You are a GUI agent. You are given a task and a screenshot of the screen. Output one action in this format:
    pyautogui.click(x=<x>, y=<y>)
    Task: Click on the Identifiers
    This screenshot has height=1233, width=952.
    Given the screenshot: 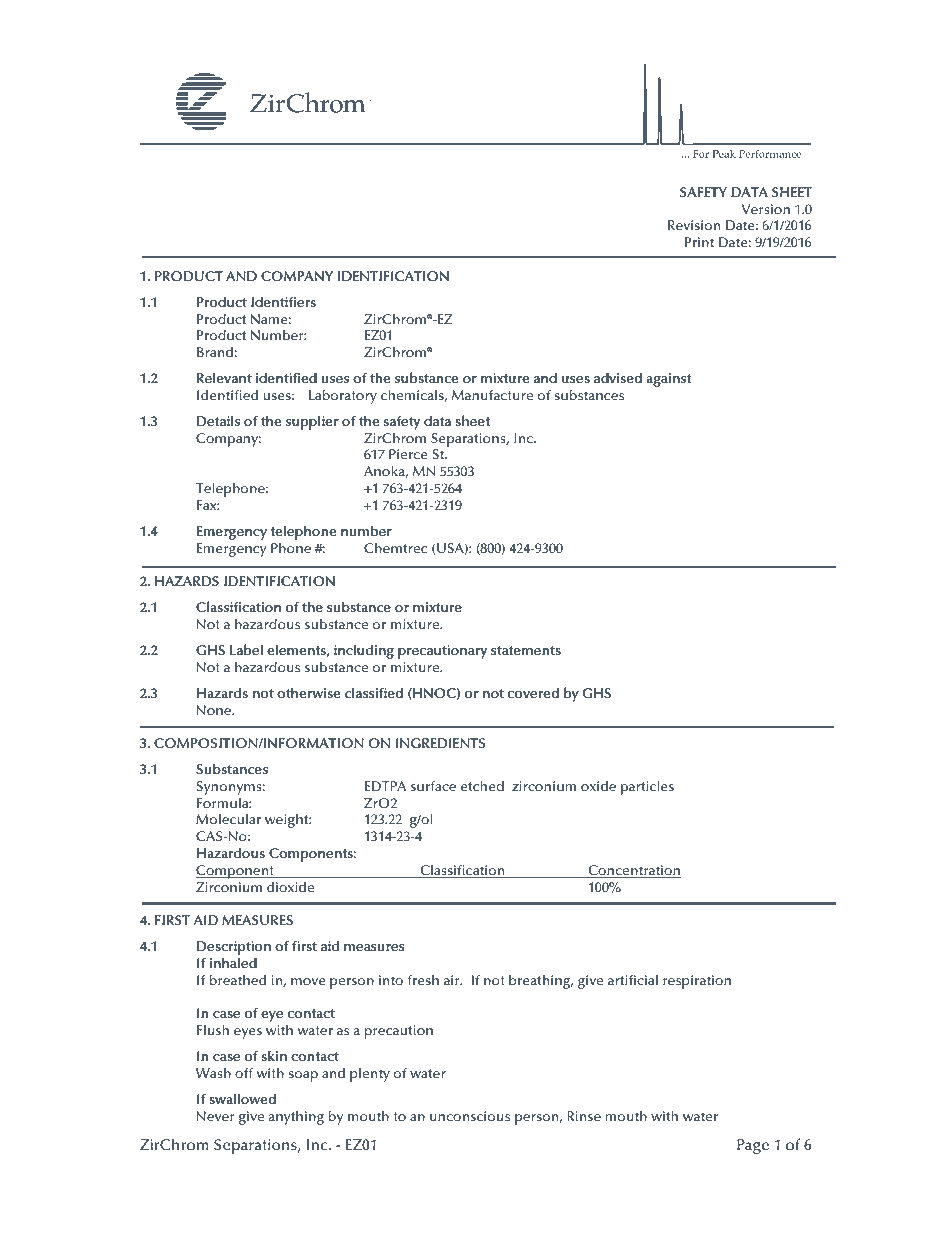 What is the action you would take?
    pyautogui.click(x=283, y=301)
